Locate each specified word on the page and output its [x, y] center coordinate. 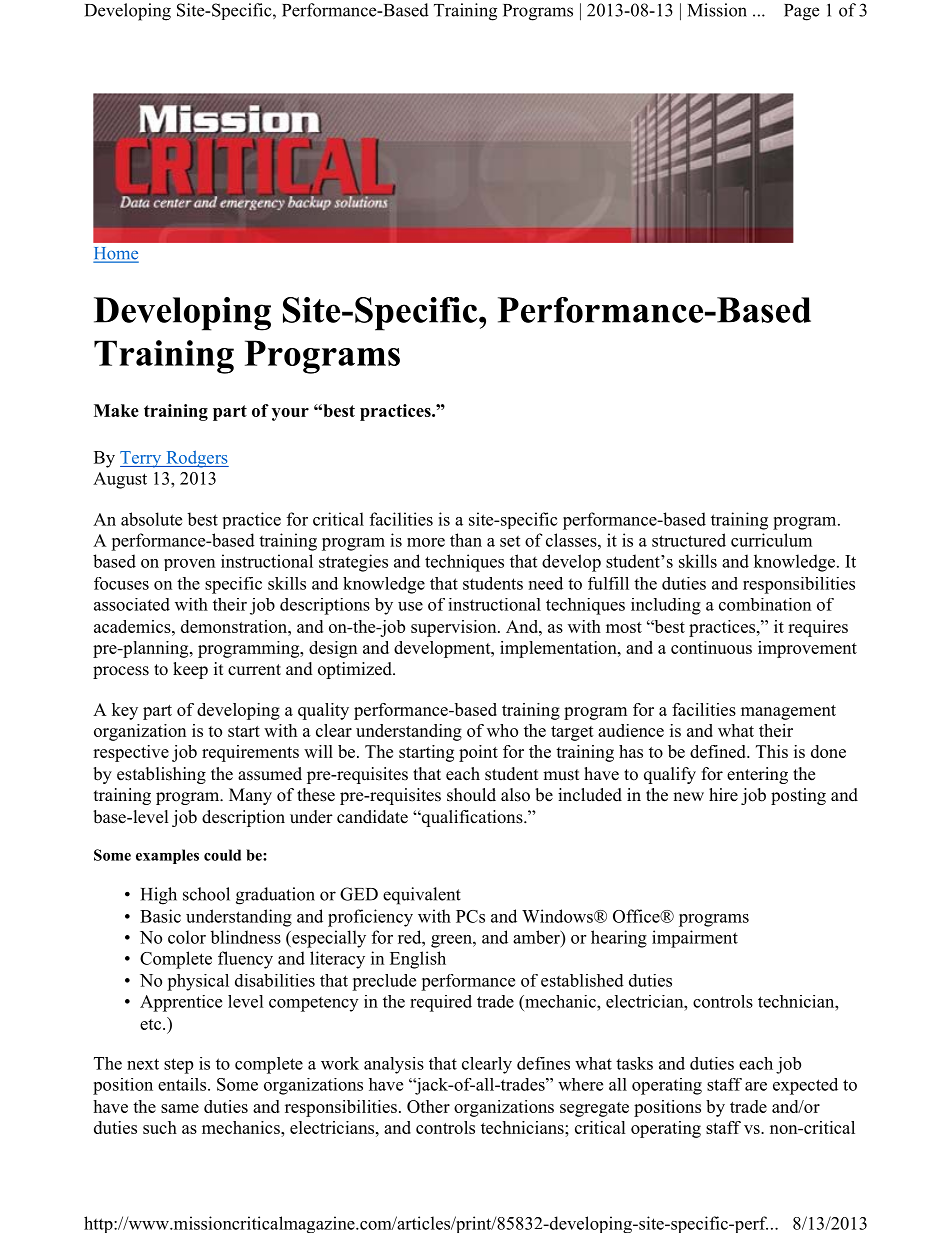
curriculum [771, 540]
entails [183, 1084]
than [466, 540]
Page [801, 12]
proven [189, 565]
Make [116, 410]
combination [765, 604]
